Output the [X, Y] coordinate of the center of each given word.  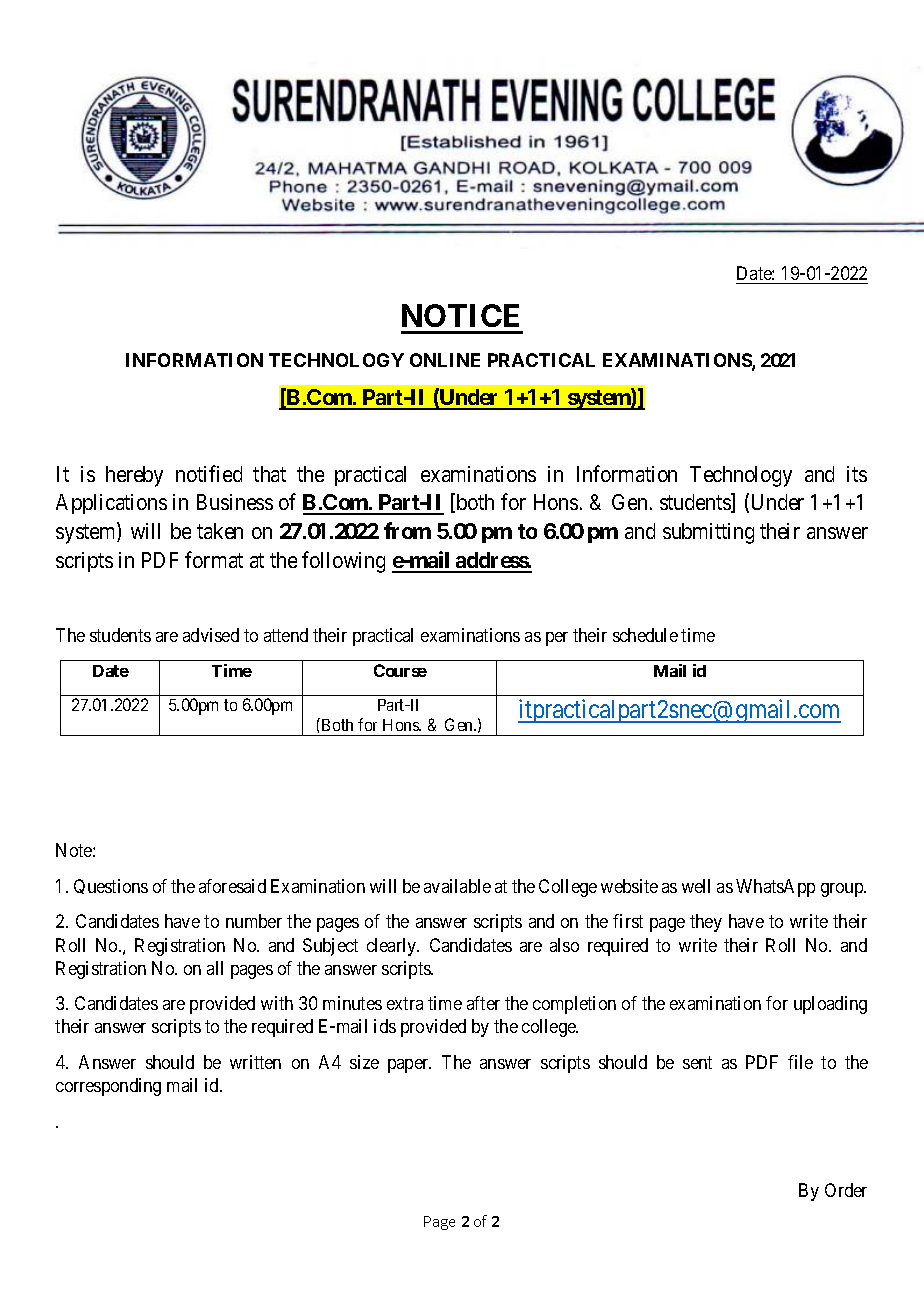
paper [409, 1066]
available [457, 886]
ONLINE [445, 360]
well [696, 886]
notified [209, 473]
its [857, 474]
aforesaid [232, 886]
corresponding [108, 1087]
